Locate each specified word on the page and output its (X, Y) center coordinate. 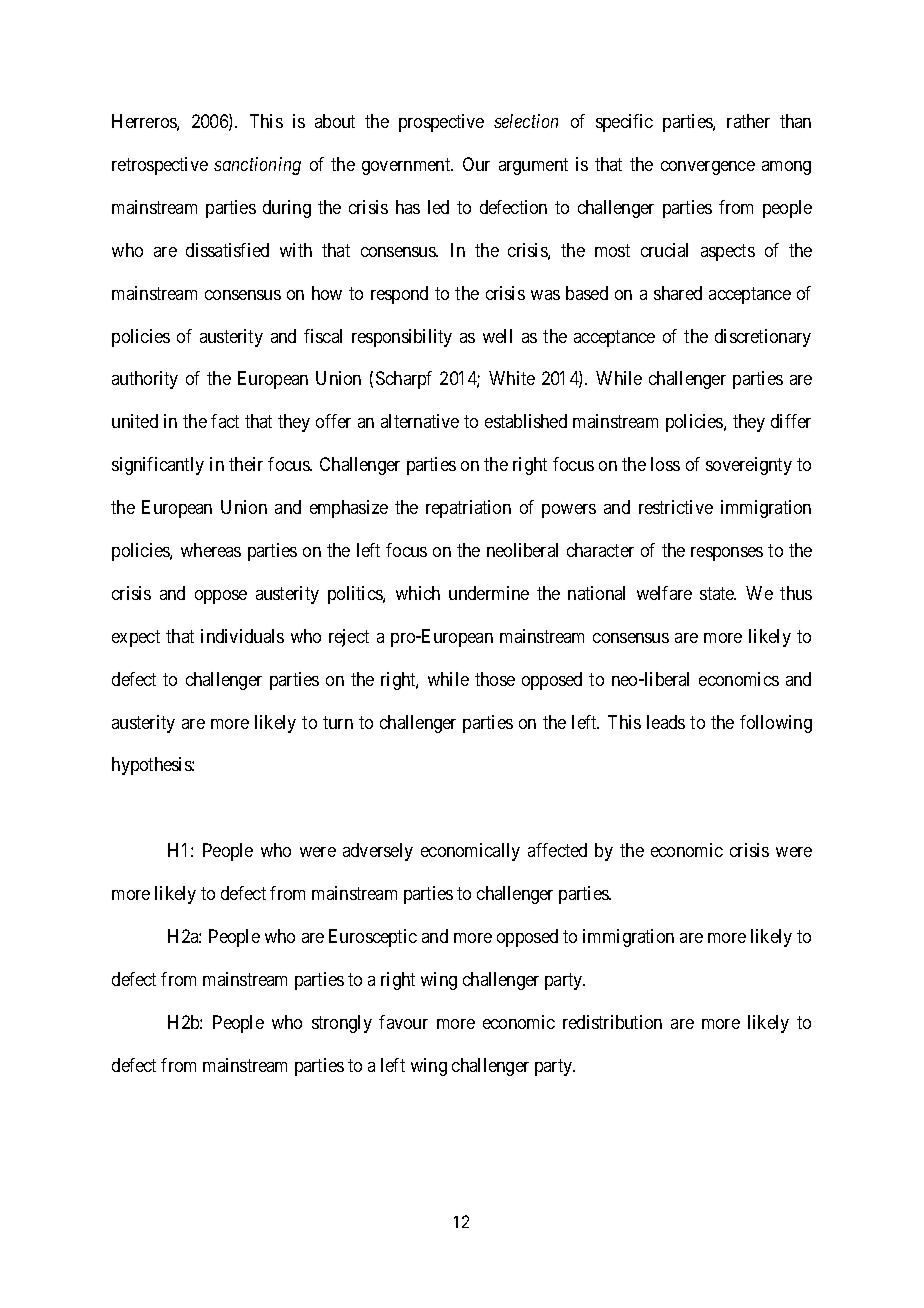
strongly (342, 1024)
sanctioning (257, 166)
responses (727, 554)
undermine (489, 593)
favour (403, 1022)
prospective (441, 123)
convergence (708, 168)
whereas (211, 550)
